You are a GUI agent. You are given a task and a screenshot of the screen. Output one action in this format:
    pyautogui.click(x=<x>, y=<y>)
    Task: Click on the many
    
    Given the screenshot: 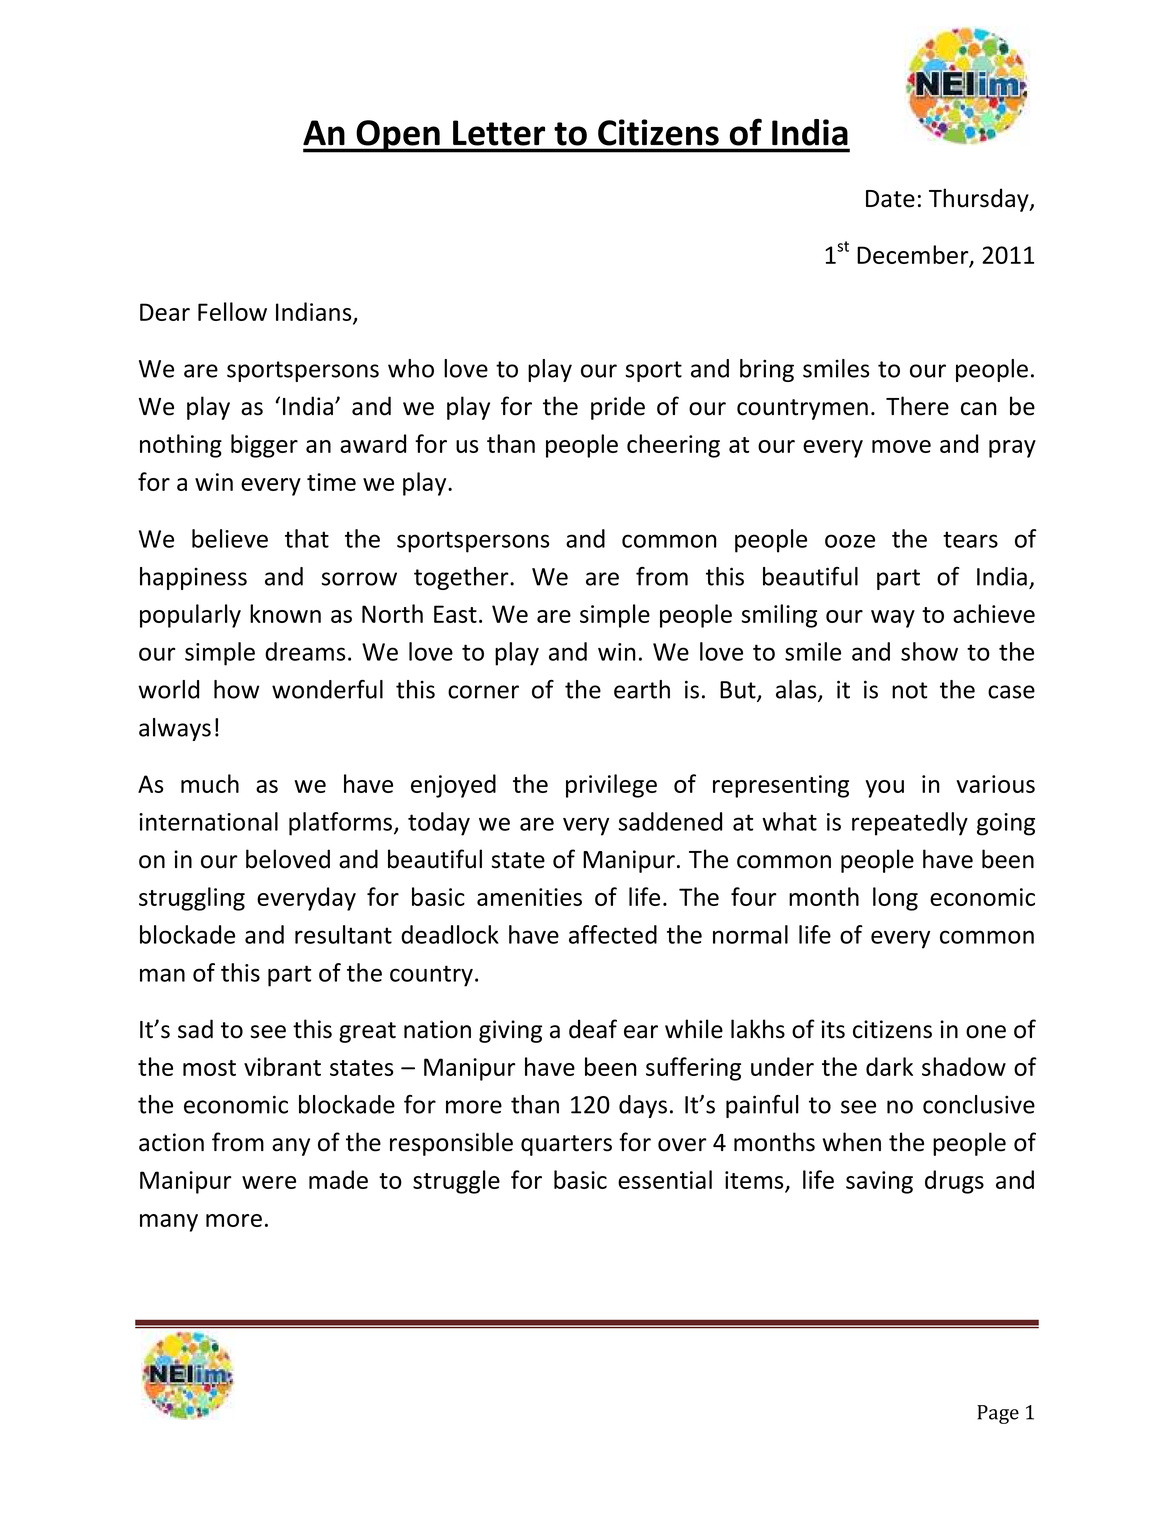 What is the action you would take?
    pyautogui.click(x=169, y=1223)
